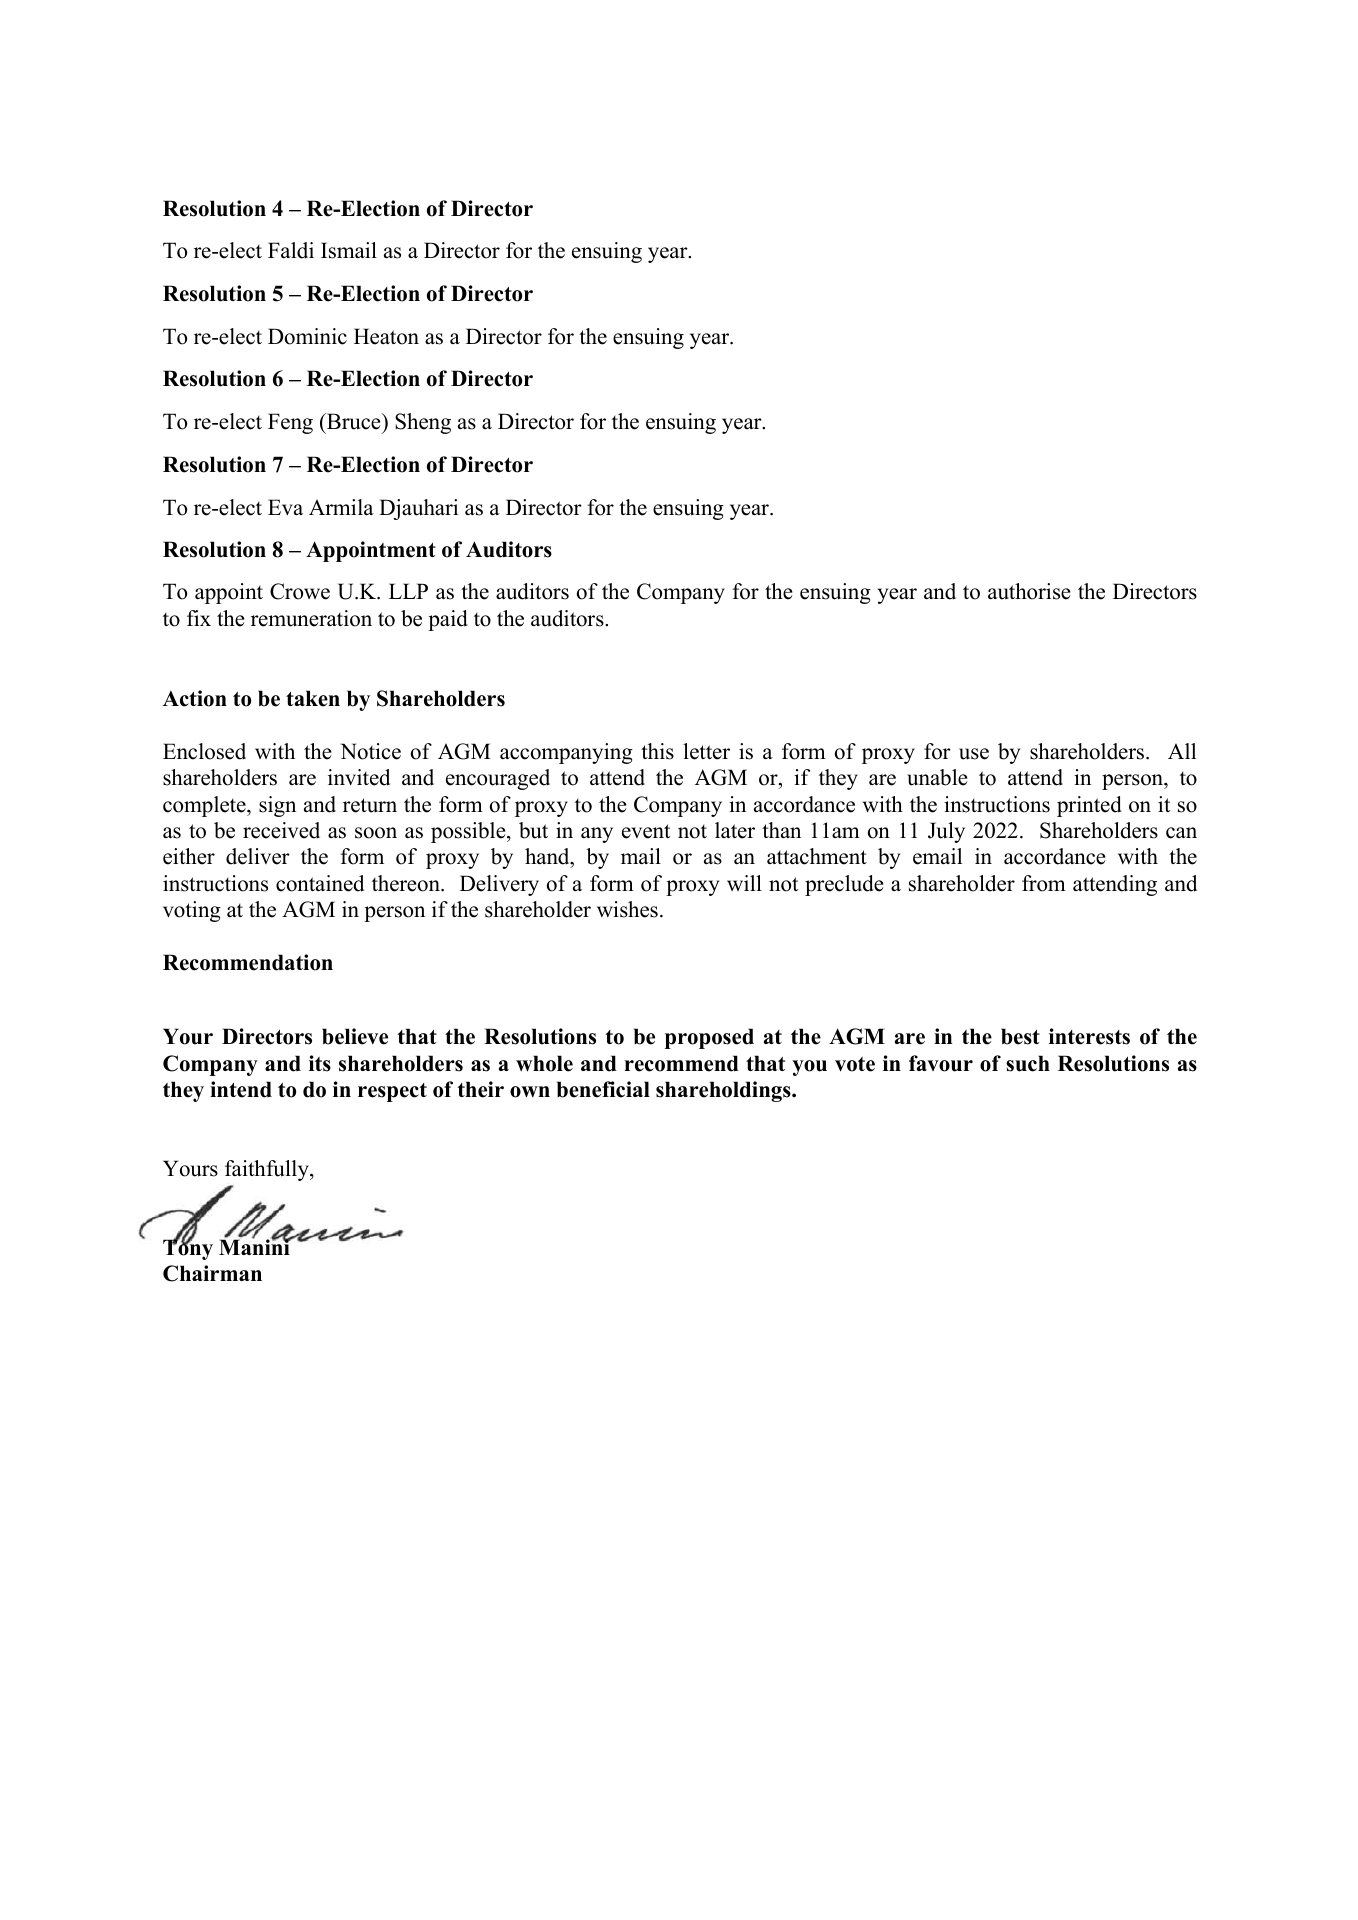  I want to click on letter, so click(706, 751).
